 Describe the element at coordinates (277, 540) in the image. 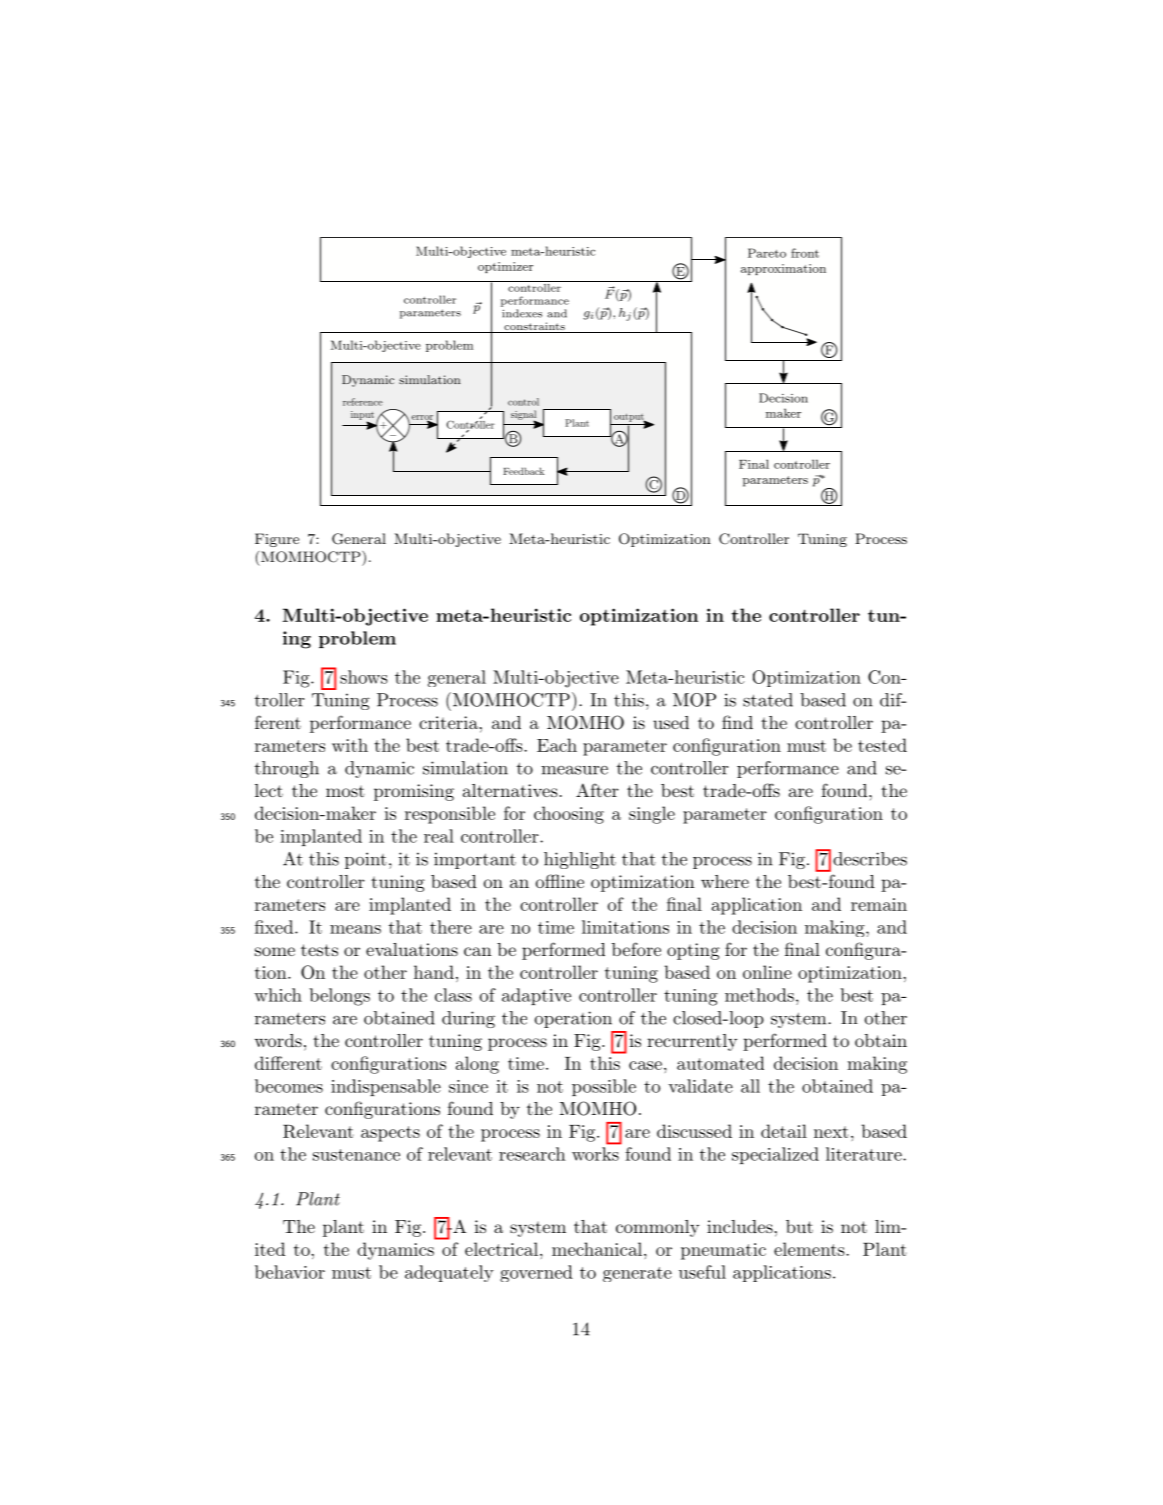

I see `Figure` at that location.
